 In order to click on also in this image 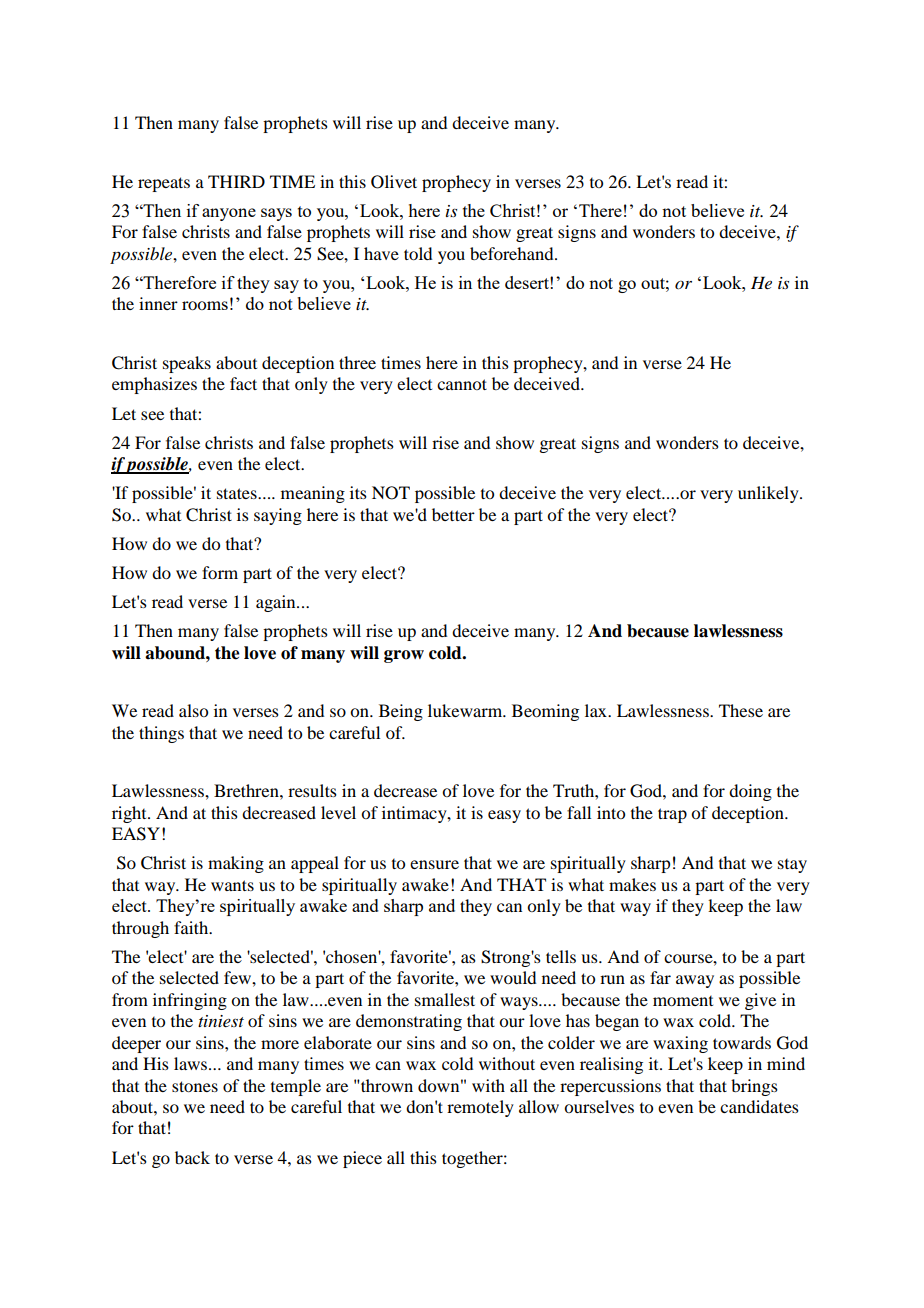, I will do `click(193, 710)`.
